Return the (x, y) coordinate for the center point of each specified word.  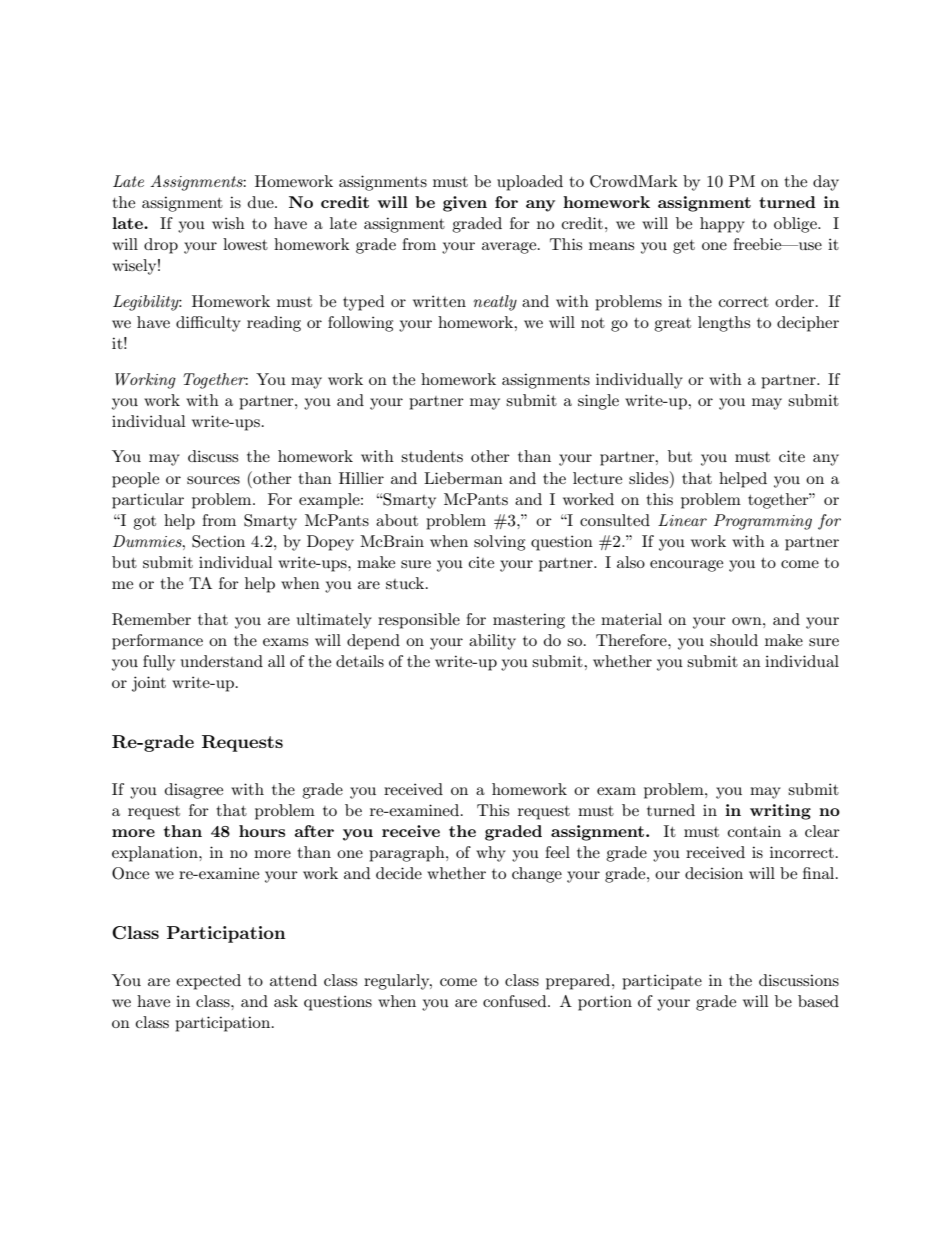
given (465, 204)
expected (208, 982)
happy (722, 225)
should (734, 640)
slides (650, 477)
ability (492, 642)
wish (228, 223)
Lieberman (463, 478)
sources (213, 480)
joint (149, 684)
